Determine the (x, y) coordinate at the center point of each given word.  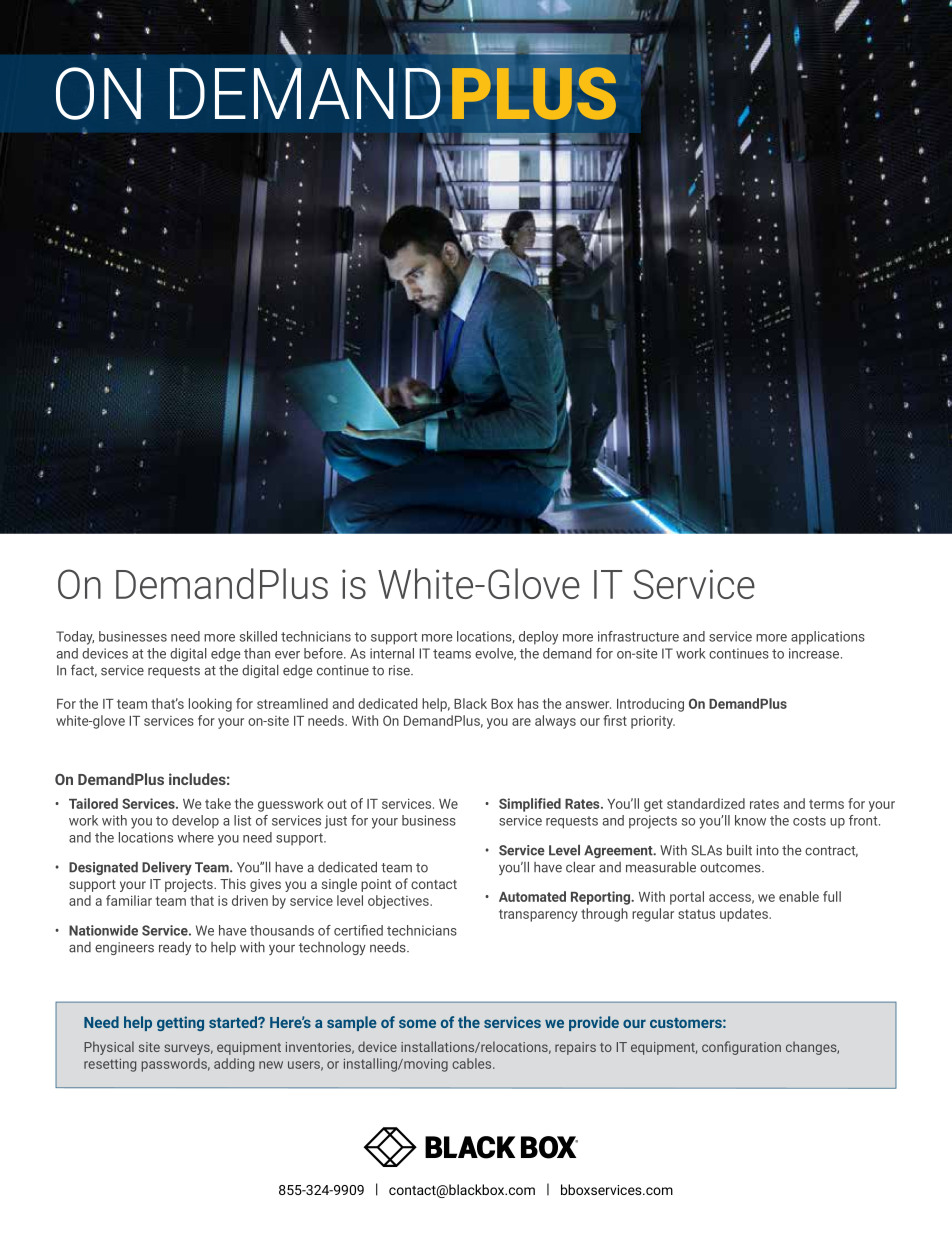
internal (392, 653)
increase (815, 653)
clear (580, 867)
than (257, 653)
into (768, 850)
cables (473, 1063)
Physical (109, 1048)
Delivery (167, 868)
